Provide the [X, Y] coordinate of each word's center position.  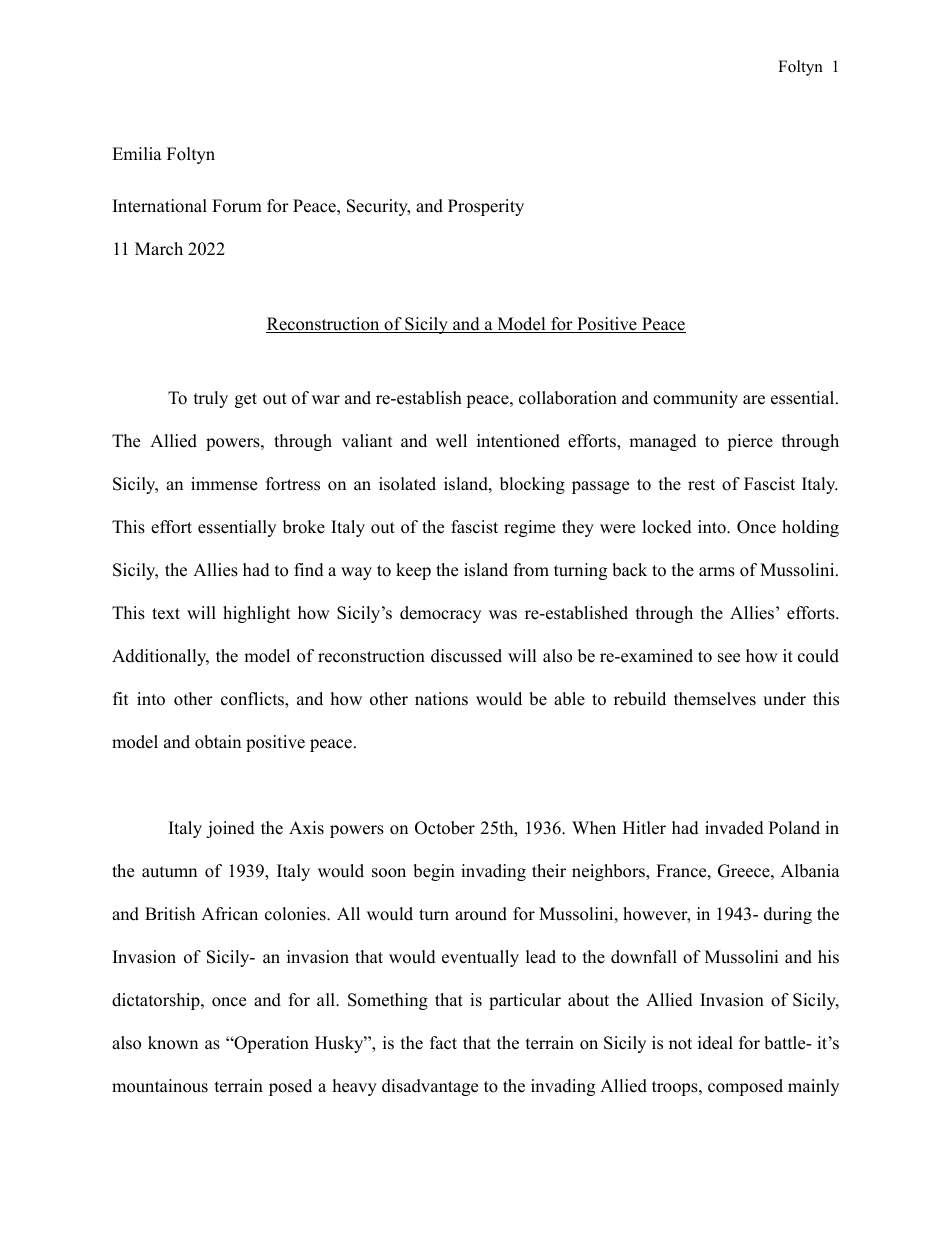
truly [211, 399]
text [166, 614]
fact [443, 1043]
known [173, 1043]
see [729, 658]
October [445, 828]
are [754, 400]
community [695, 399]
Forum [237, 206]
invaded [734, 828]
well [451, 441]
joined [230, 829]
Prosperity [486, 207]
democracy [440, 614]
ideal [715, 1043]
